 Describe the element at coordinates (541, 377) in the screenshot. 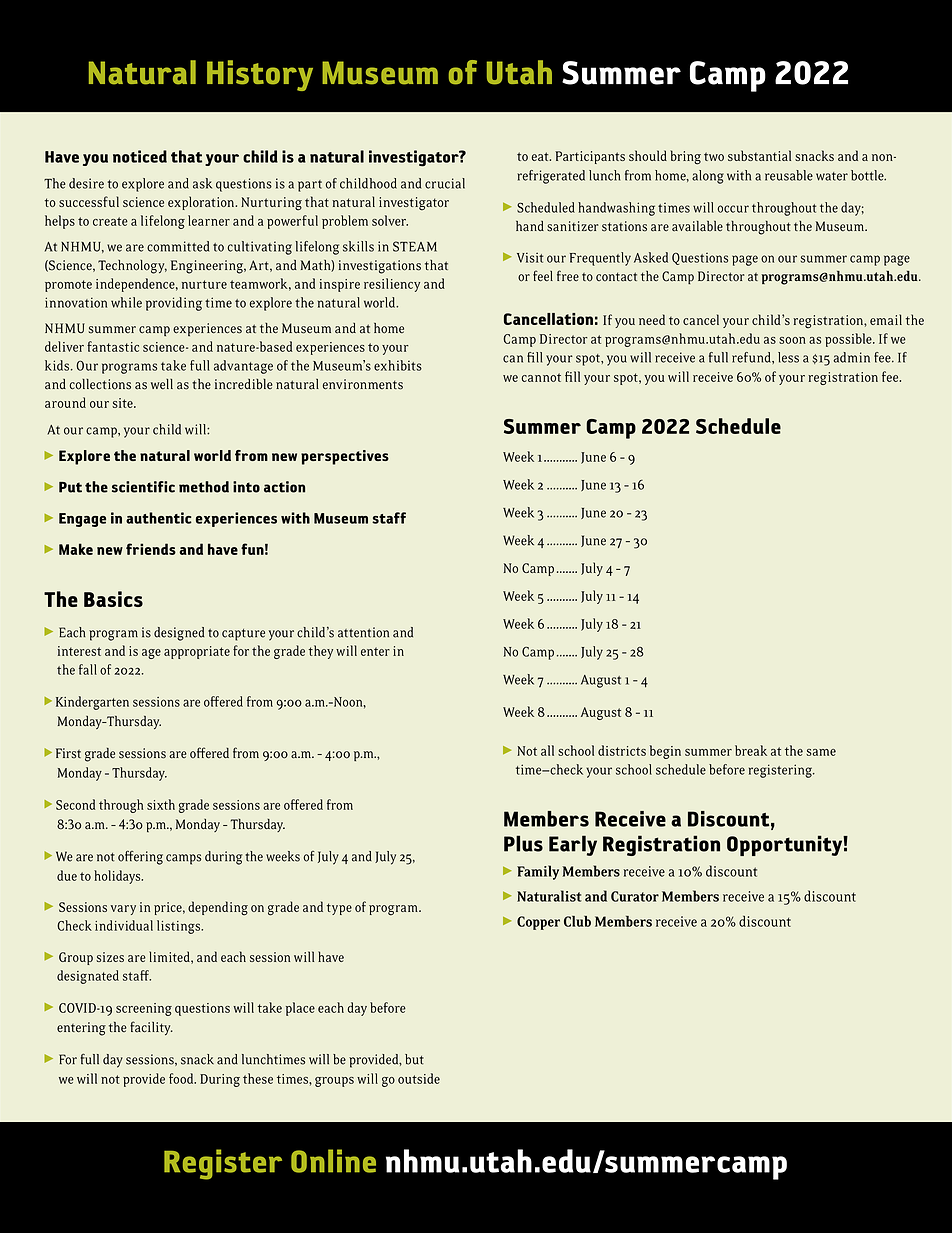

I see `cannot` at that location.
